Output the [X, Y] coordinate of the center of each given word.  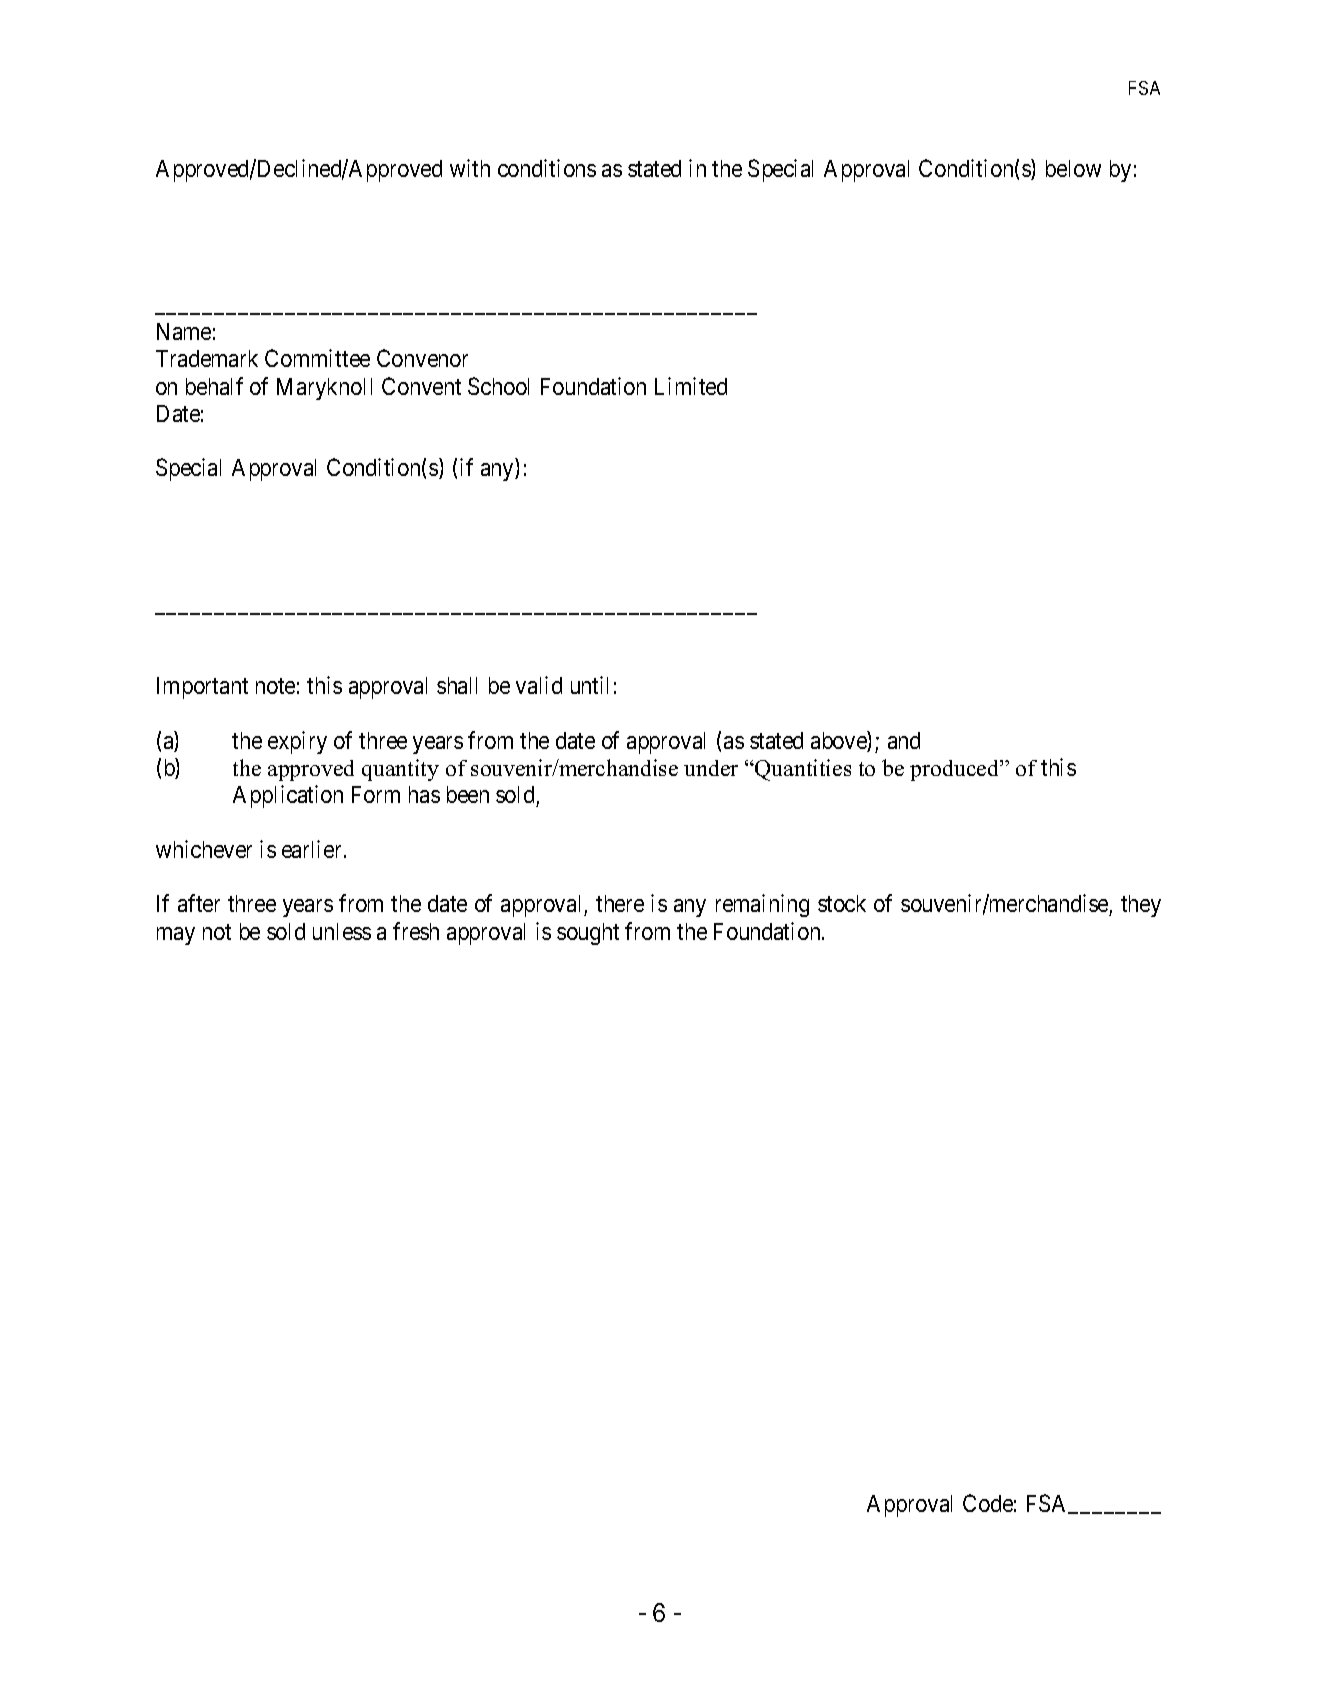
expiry [297, 742]
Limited [691, 386]
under [711, 768]
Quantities [802, 770]
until [589, 685]
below [1073, 168]
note [275, 686]
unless [342, 931]
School [498, 386]
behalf [214, 386]
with [470, 168]
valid [539, 685]
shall [457, 685]
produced [956, 770]
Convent [421, 386]
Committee [317, 358]
